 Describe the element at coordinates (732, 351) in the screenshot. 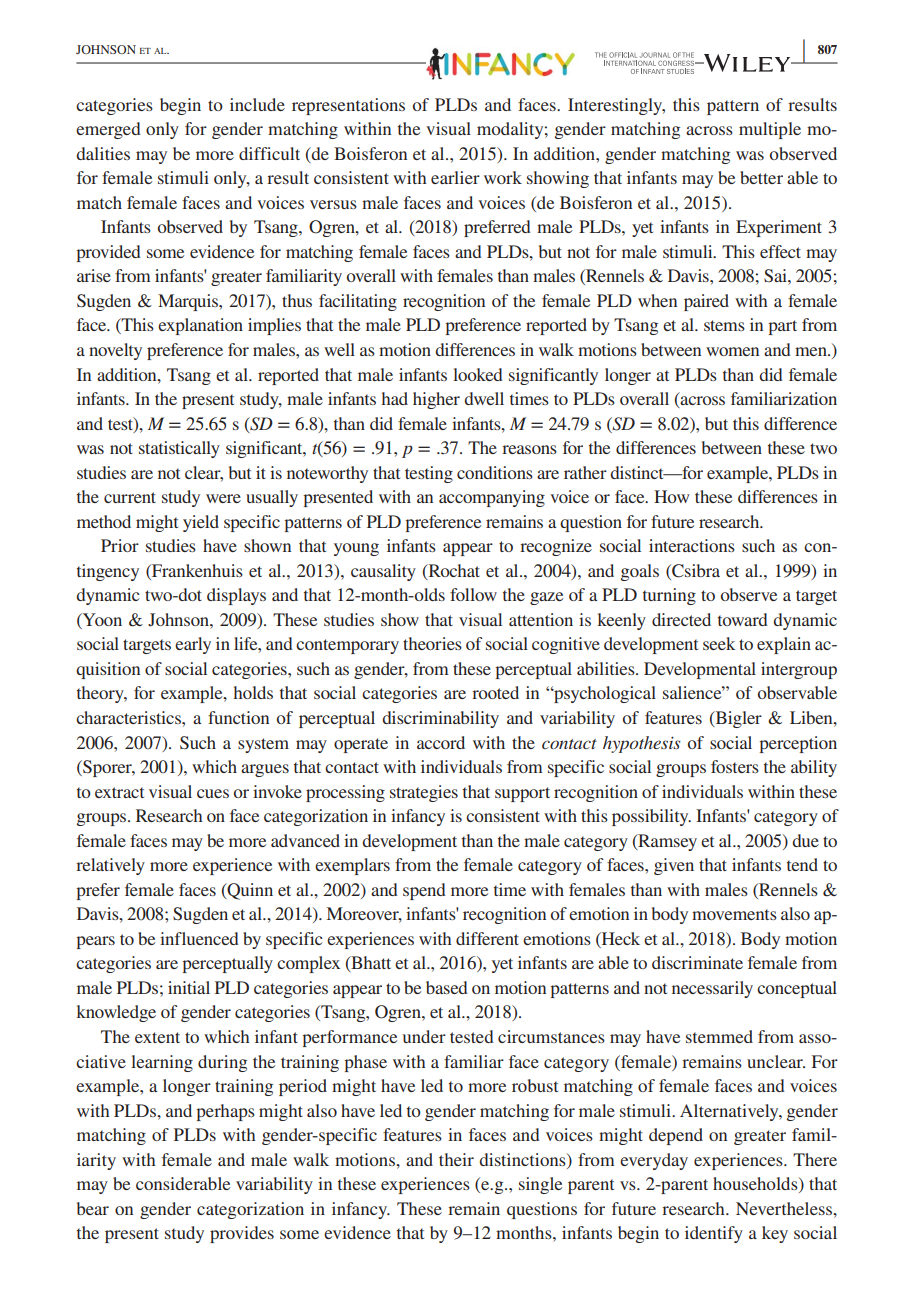

I see `women` at that location.
